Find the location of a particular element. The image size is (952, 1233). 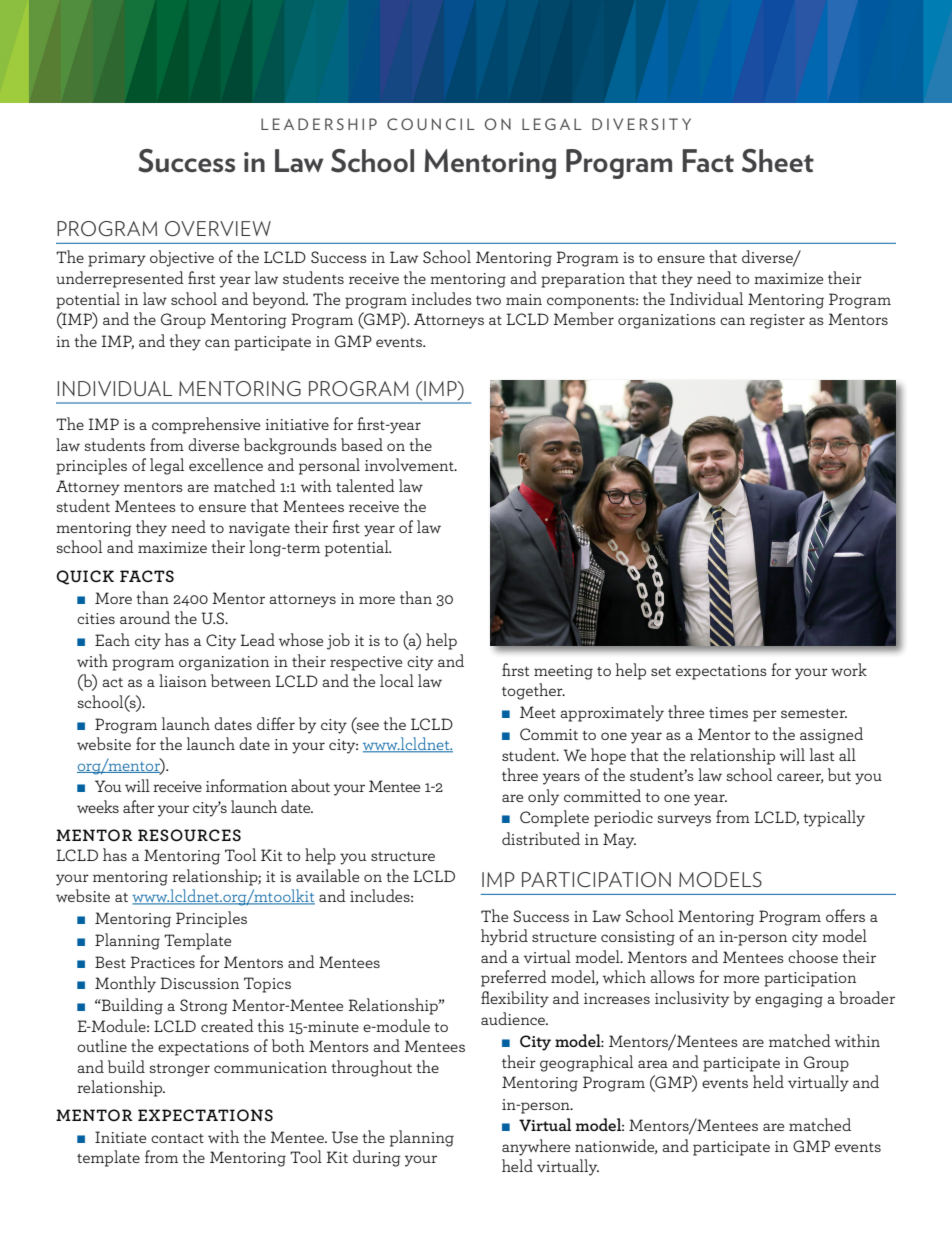

Sheet is located at coordinates (778, 161).
